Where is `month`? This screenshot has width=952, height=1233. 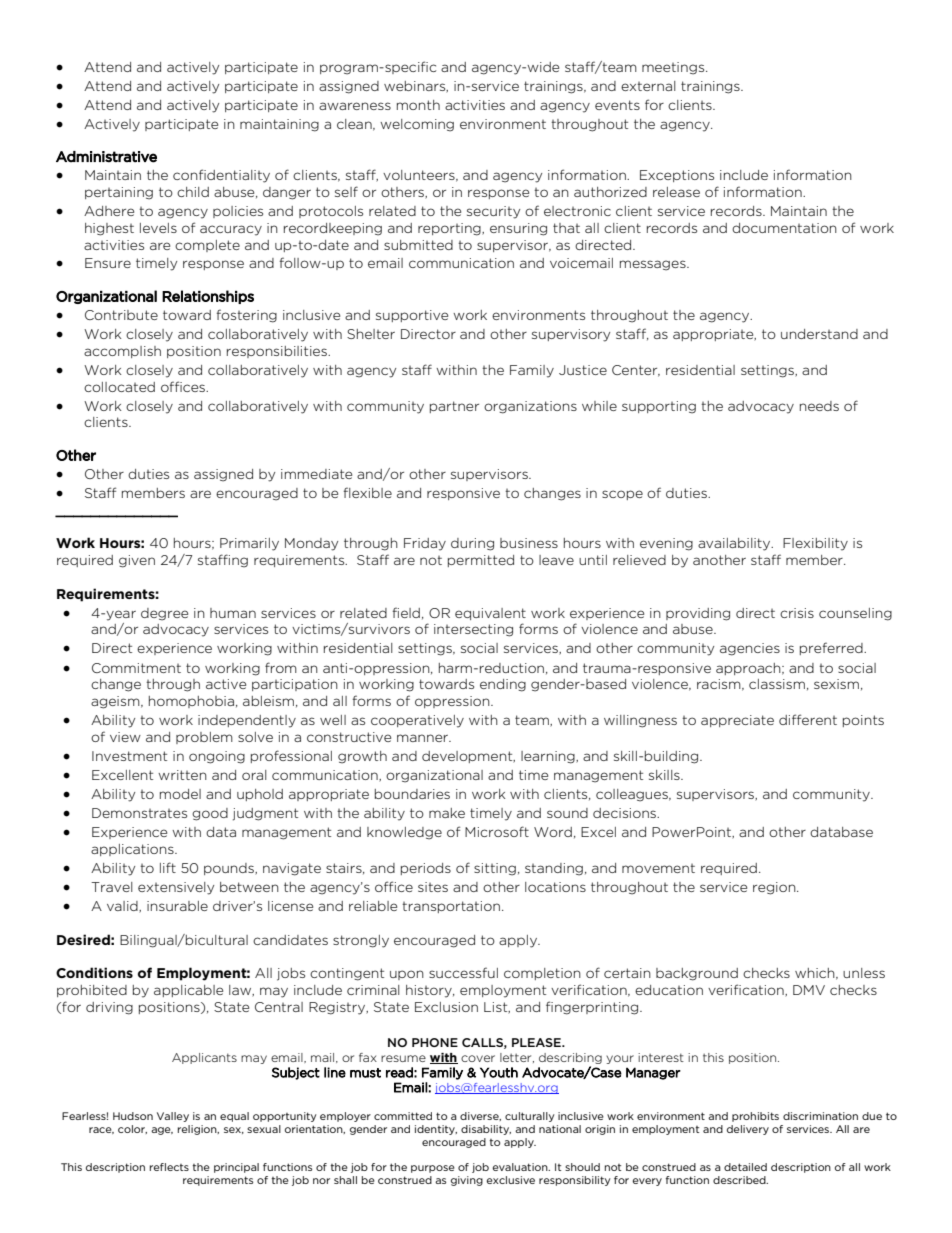
month is located at coordinates (418, 105).
